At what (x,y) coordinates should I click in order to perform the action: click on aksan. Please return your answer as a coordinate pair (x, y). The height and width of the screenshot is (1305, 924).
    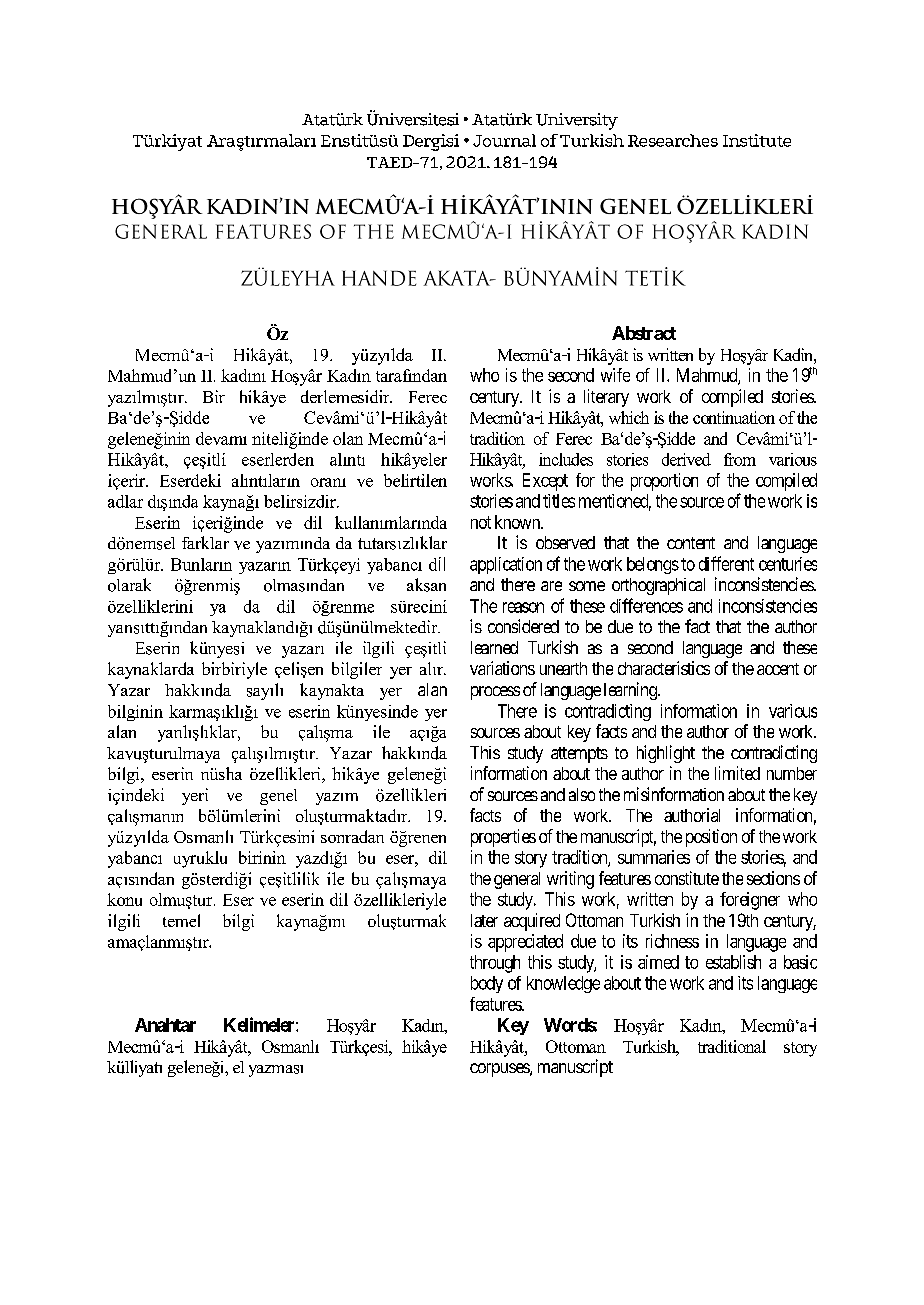
    Looking at the image, I should click on (426, 585).
